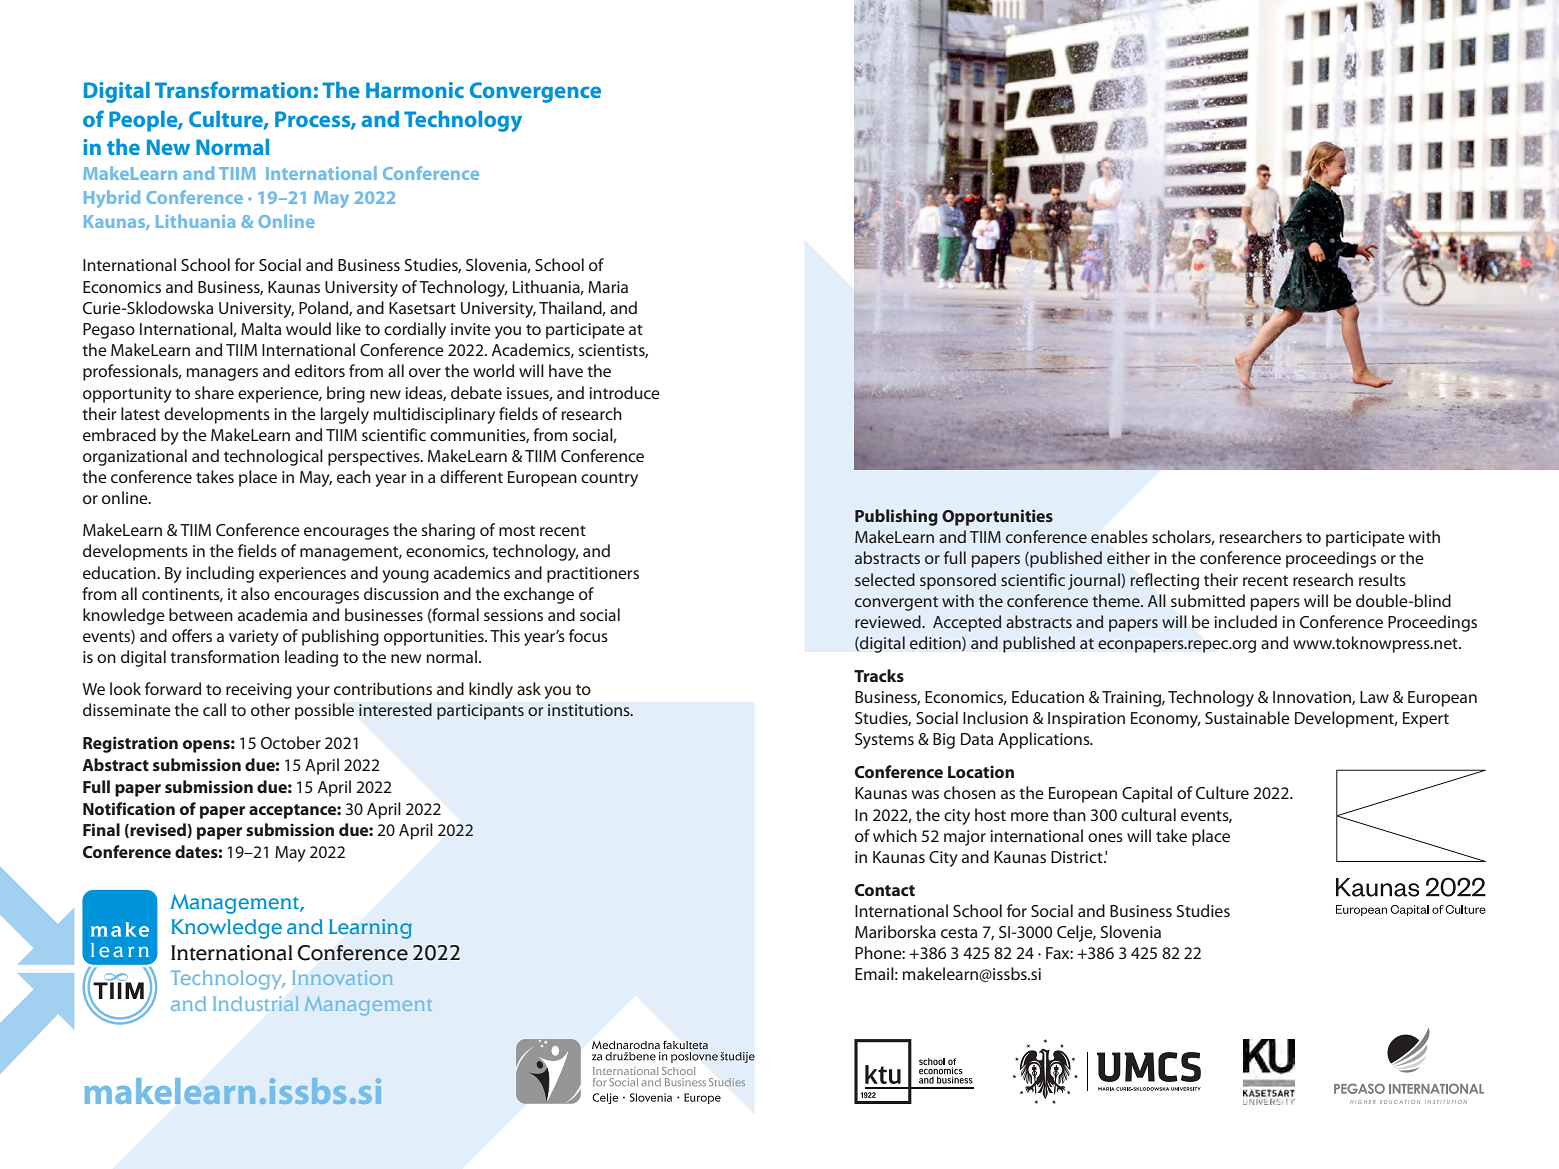 The image size is (1559, 1169). What do you see at coordinates (885, 579) in the page?
I see `selected` at bounding box center [885, 579].
